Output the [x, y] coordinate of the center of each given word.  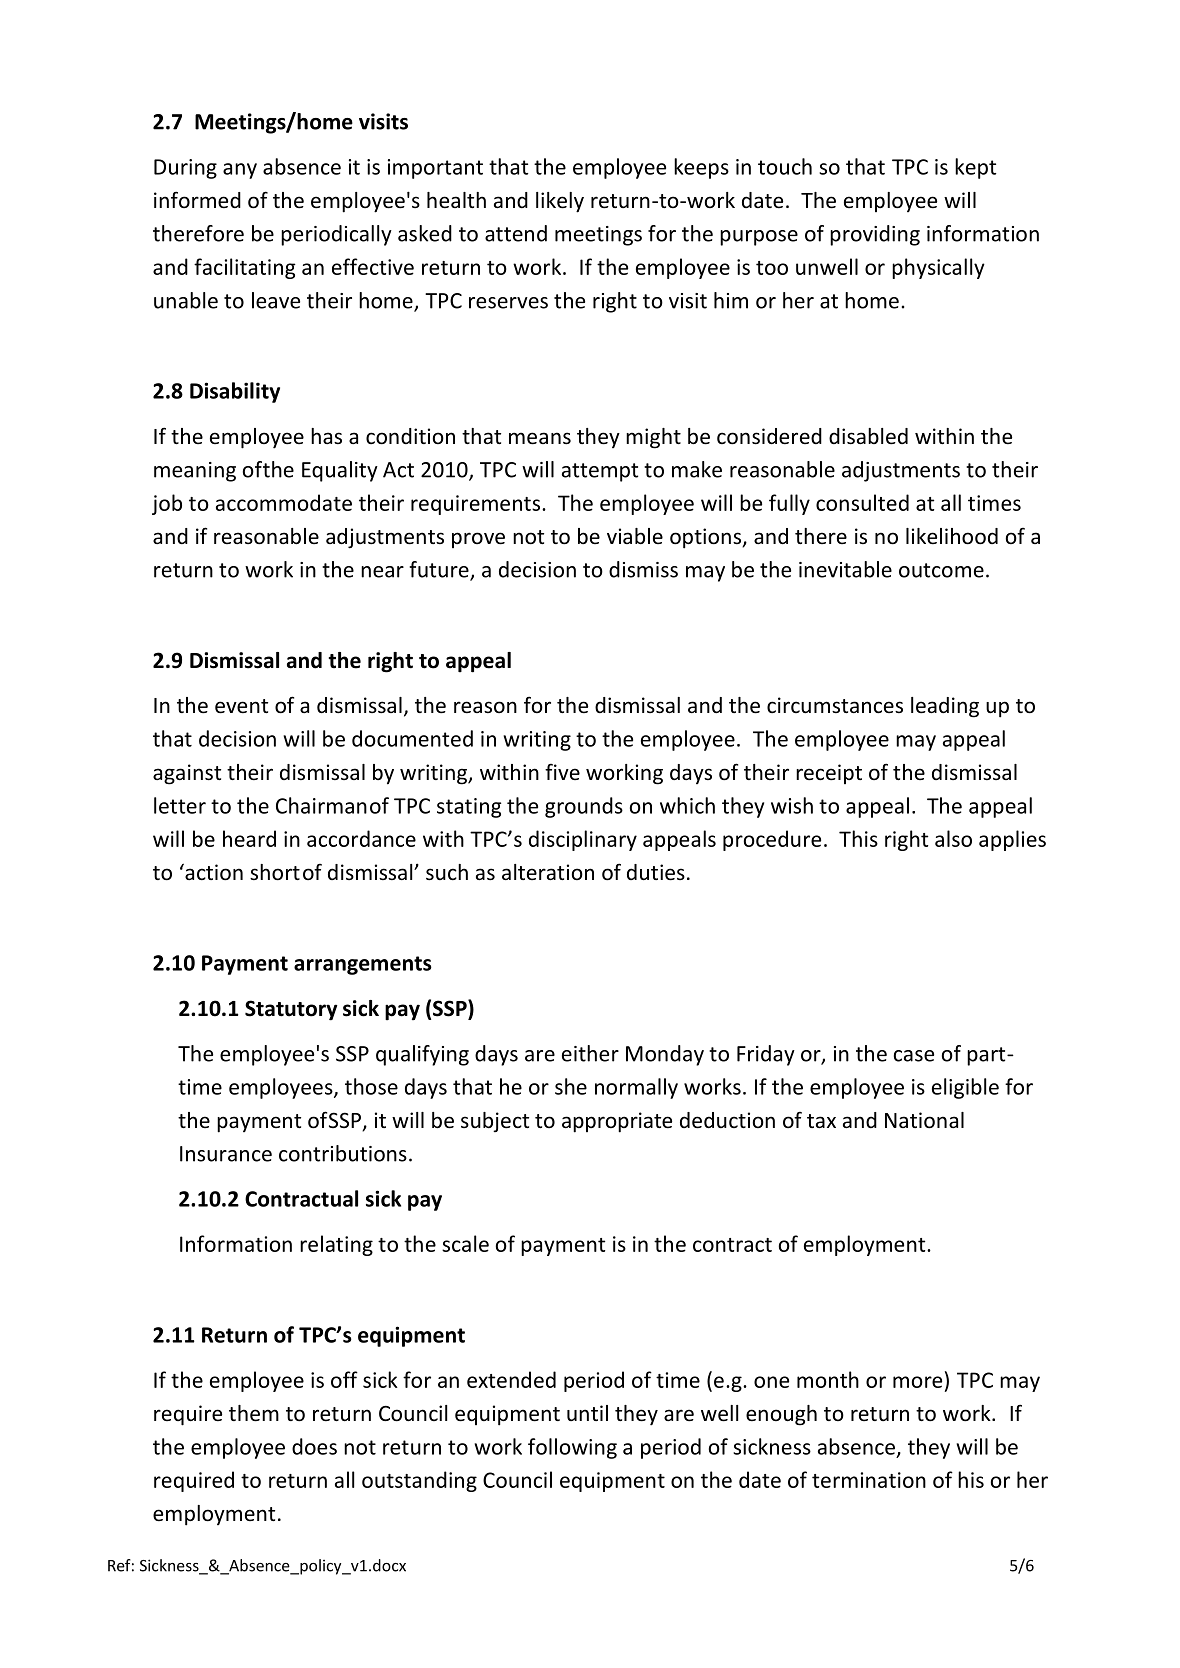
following [572, 1448]
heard [249, 838]
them [254, 1413]
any [240, 171]
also [953, 838]
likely [560, 202]
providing [875, 235]
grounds [584, 807]
